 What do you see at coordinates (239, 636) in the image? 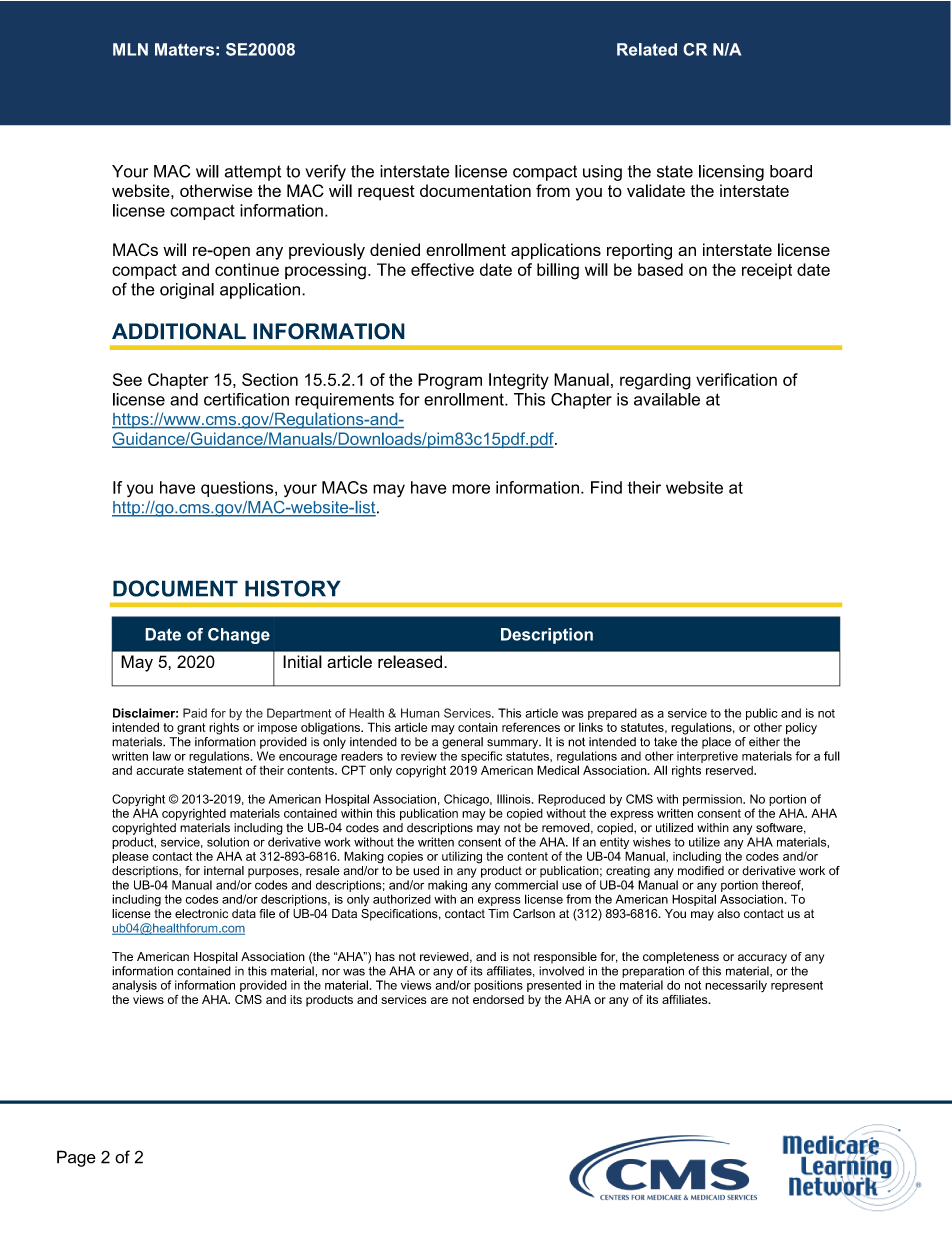
I see `Change` at bounding box center [239, 636].
